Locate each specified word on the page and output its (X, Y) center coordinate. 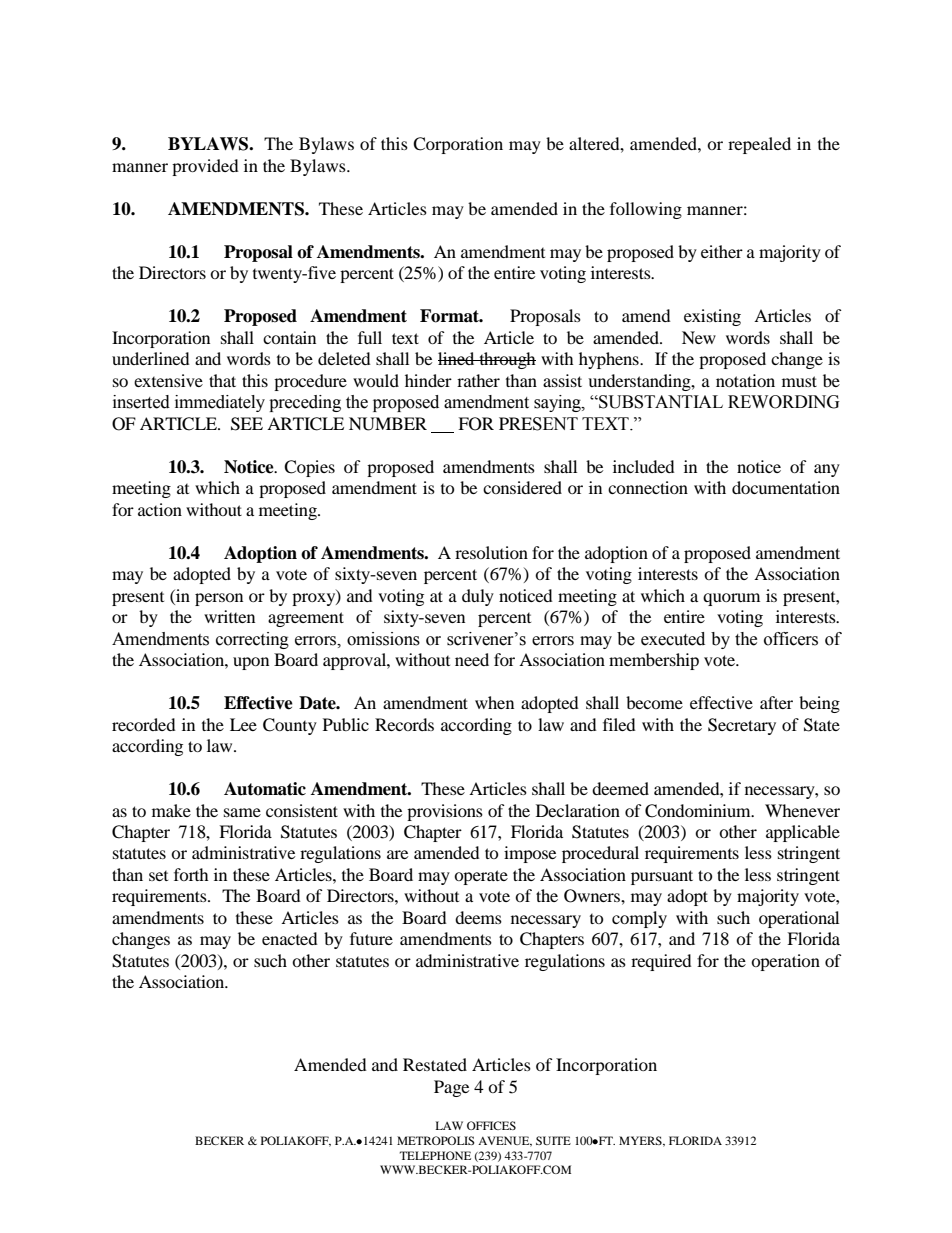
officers (791, 639)
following (646, 210)
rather (478, 380)
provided (205, 167)
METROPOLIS (436, 1140)
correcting (252, 640)
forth (191, 874)
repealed (759, 145)
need (472, 659)
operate (481, 877)
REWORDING (784, 402)
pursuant (662, 877)
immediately (220, 403)
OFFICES (491, 1125)
